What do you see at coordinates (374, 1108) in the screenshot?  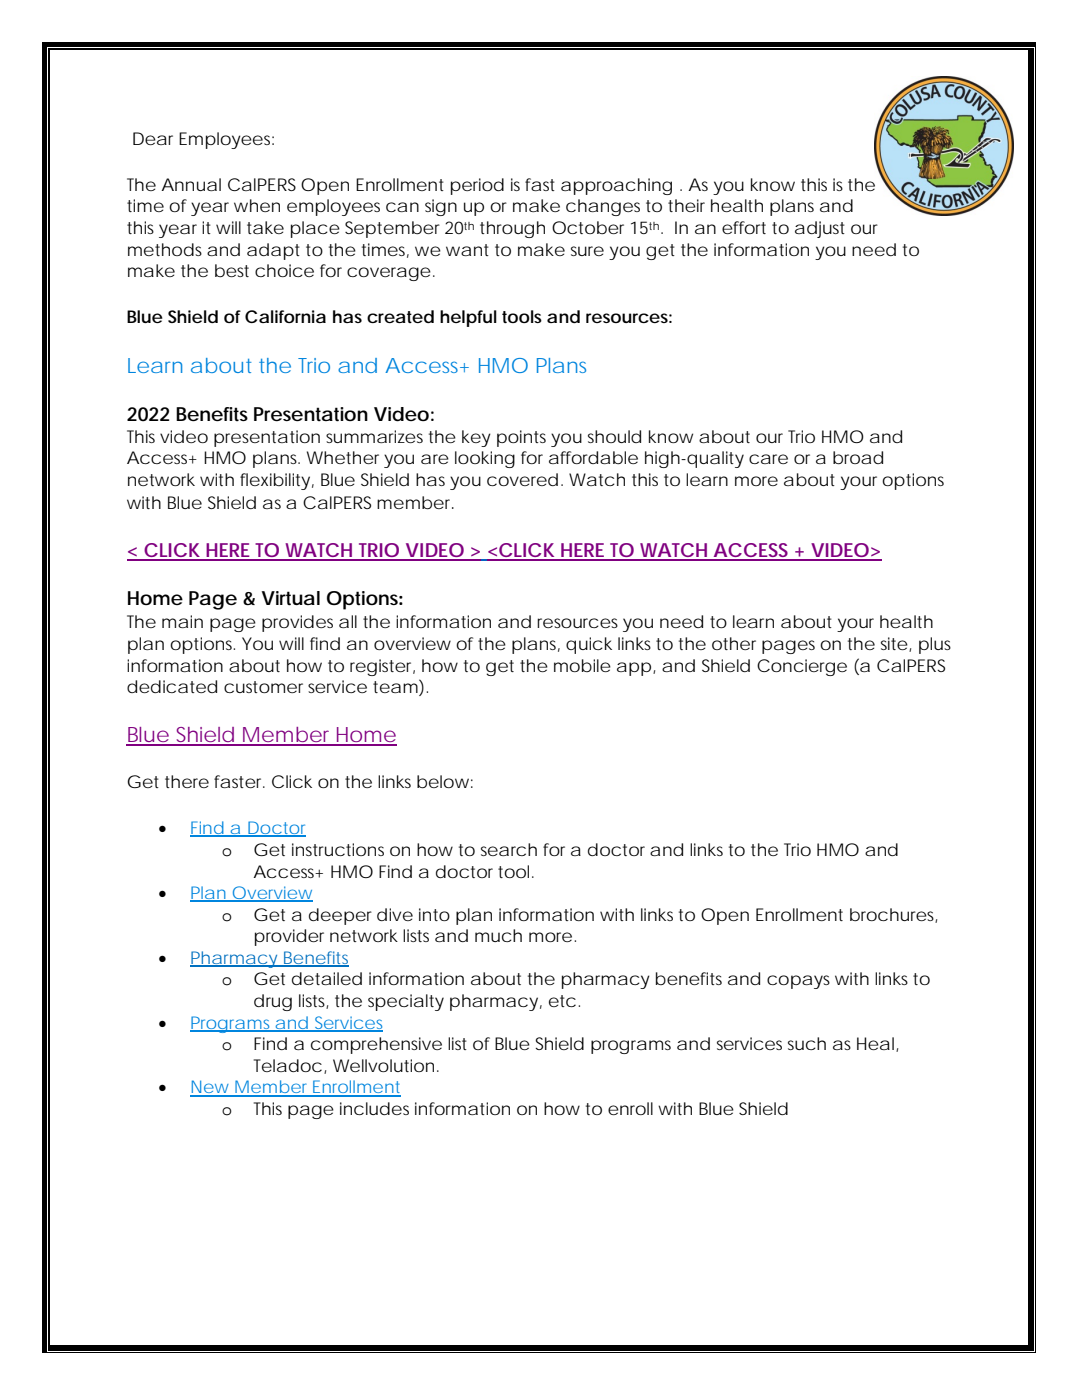 I see `includes` at bounding box center [374, 1108].
